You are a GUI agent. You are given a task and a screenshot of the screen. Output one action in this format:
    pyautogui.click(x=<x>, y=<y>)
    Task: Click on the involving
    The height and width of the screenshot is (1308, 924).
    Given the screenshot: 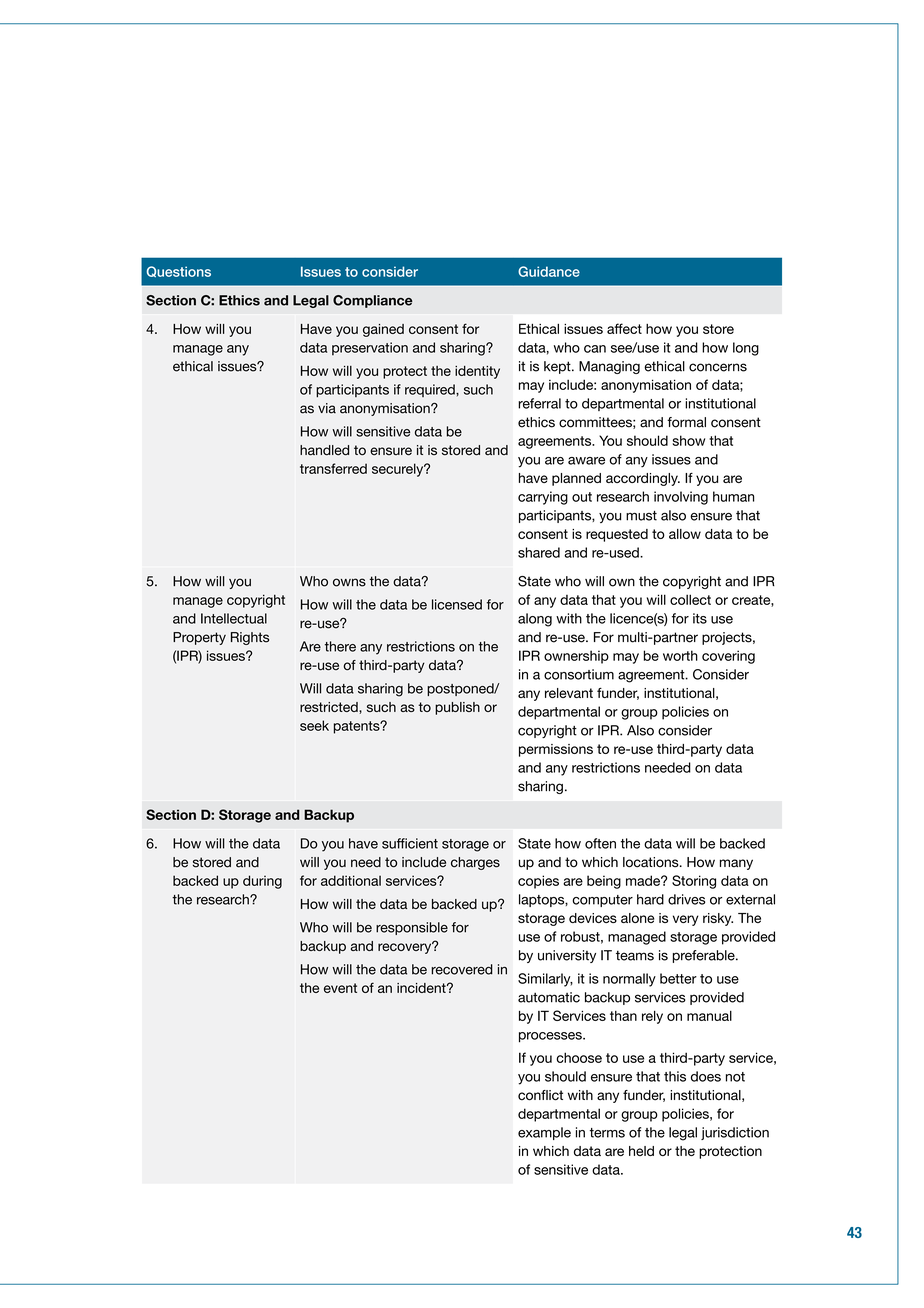 What is the action you would take?
    pyautogui.click(x=681, y=498)
